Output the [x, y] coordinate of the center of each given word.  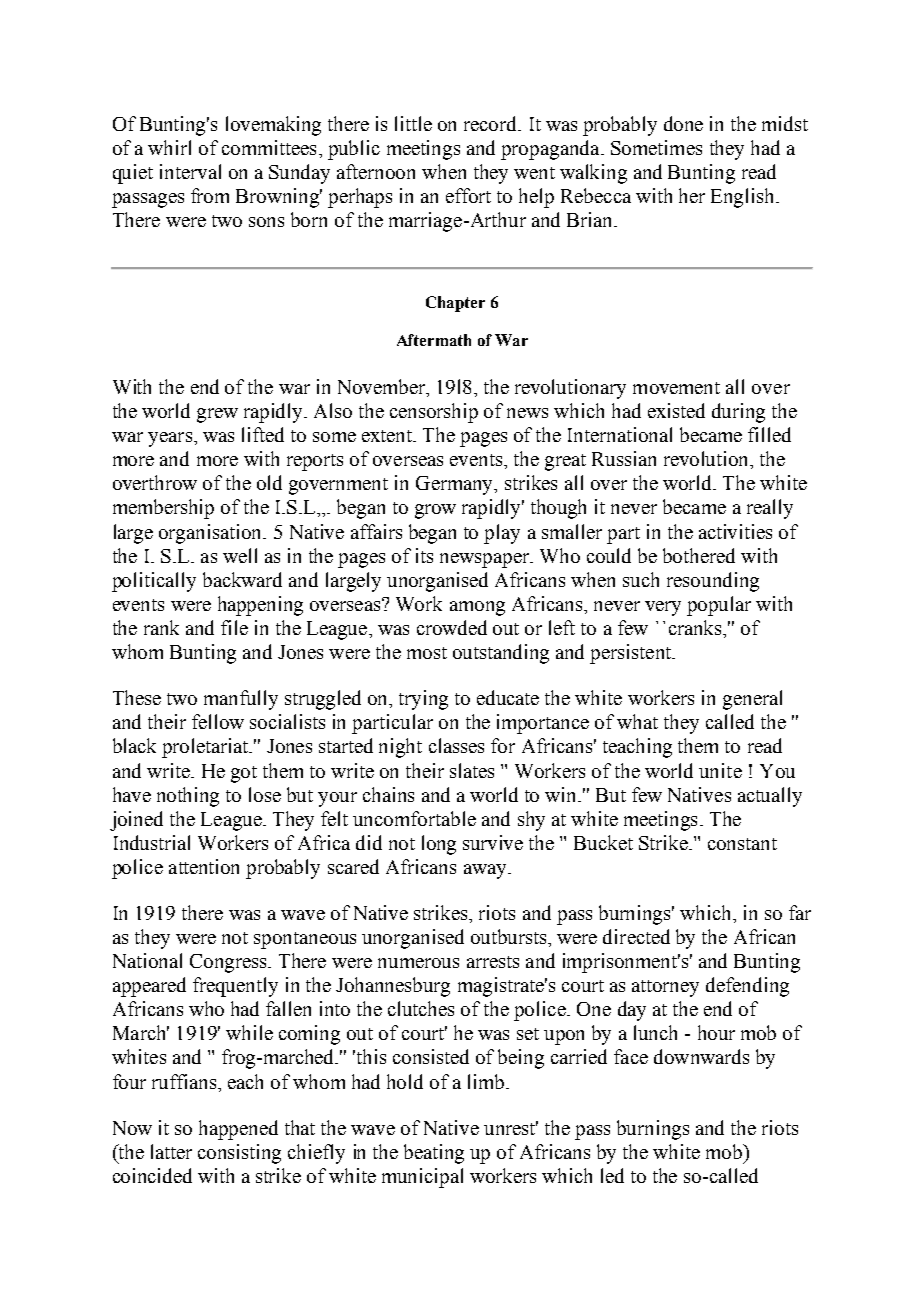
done [683, 123]
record [492, 123]
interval [190, 171]
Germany [456, 485]
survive [493, 842]
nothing [188, 797]
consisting [239, 1154]
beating [434, 1154]
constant [742, 844]
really [770, 509]
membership [163, 509]
